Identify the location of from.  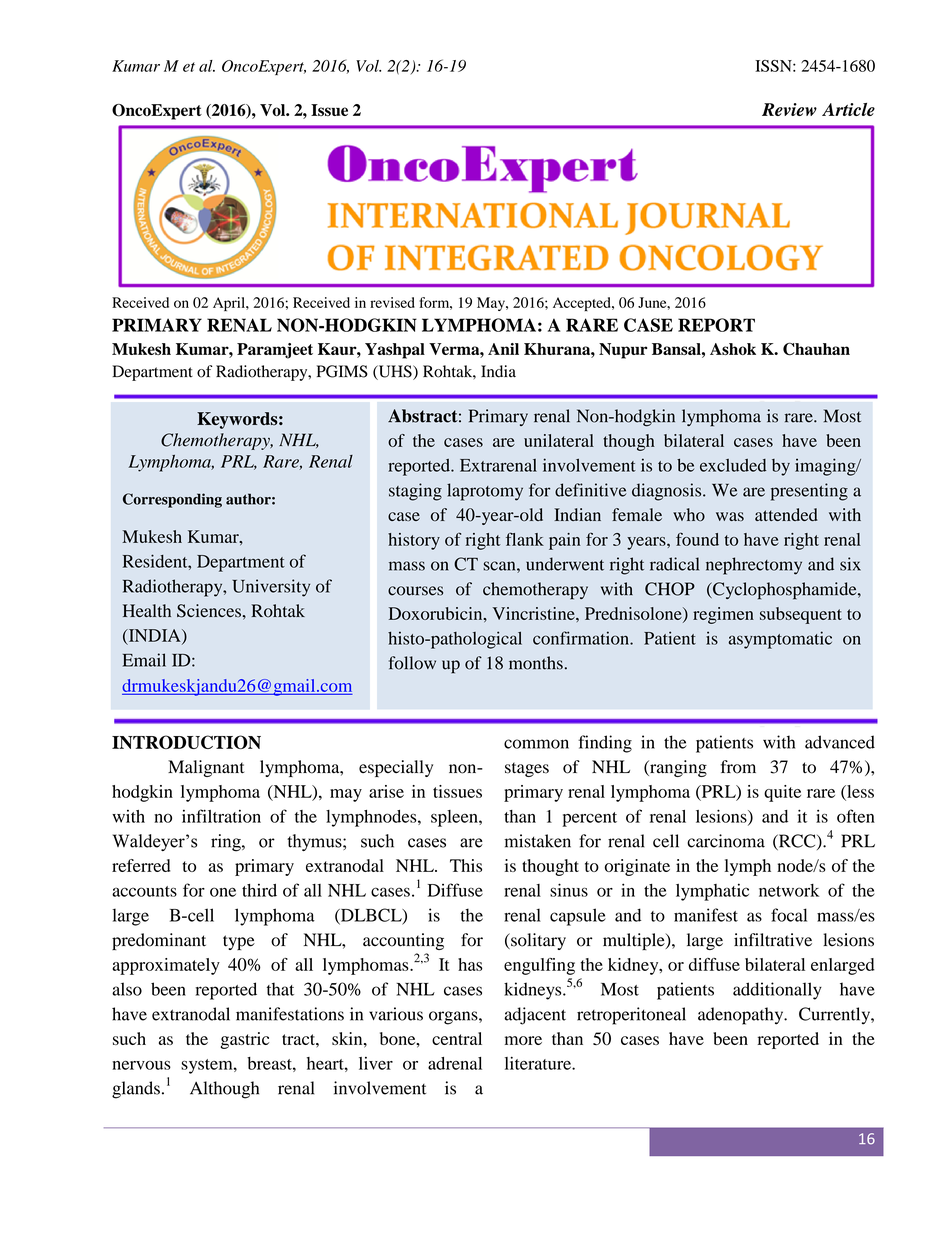
(738, 767).
